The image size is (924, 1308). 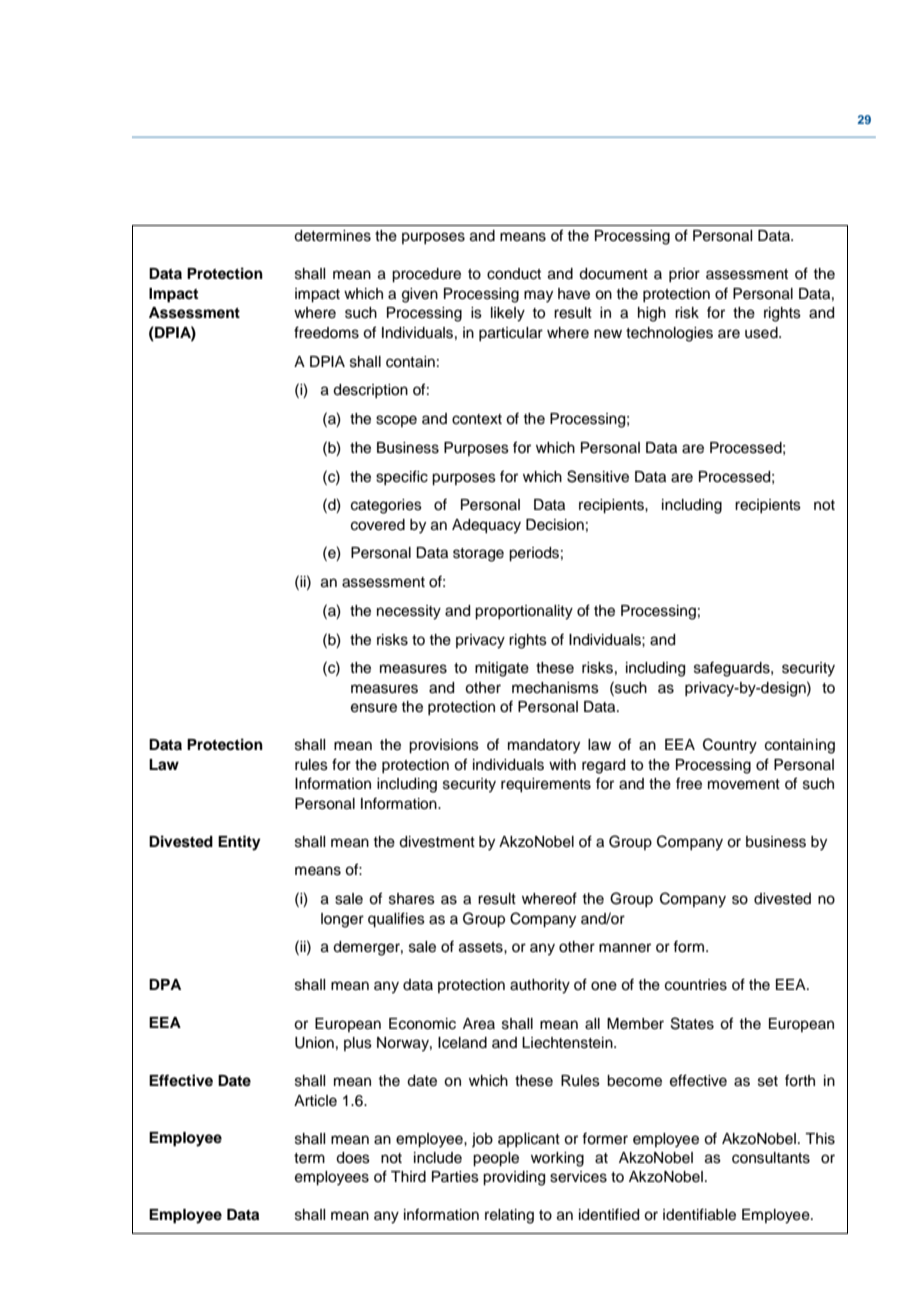 I want to click on mitigate, so click(x=502, y=669).
